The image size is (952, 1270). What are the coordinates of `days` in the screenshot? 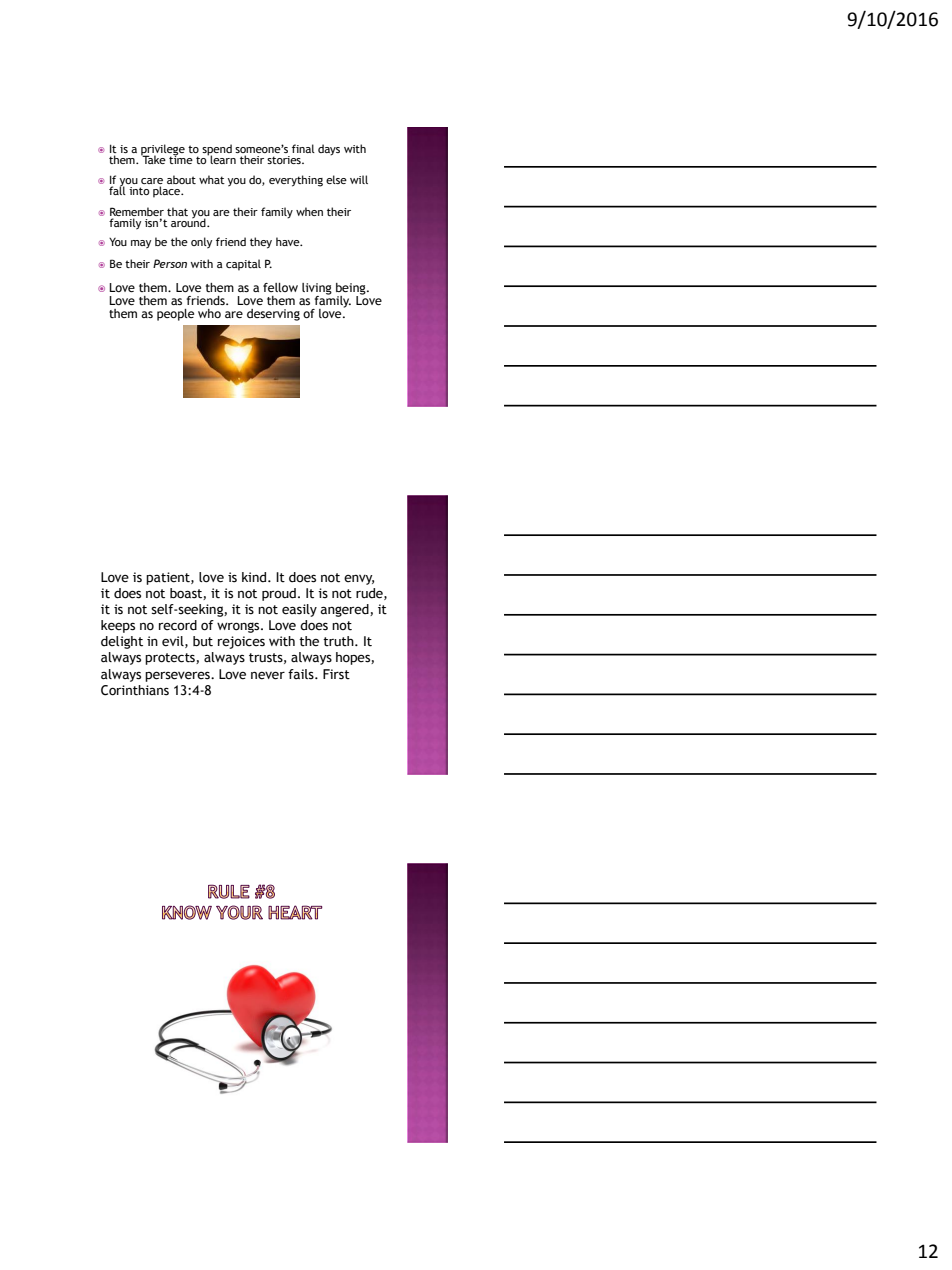 It's located at (329, 150).
